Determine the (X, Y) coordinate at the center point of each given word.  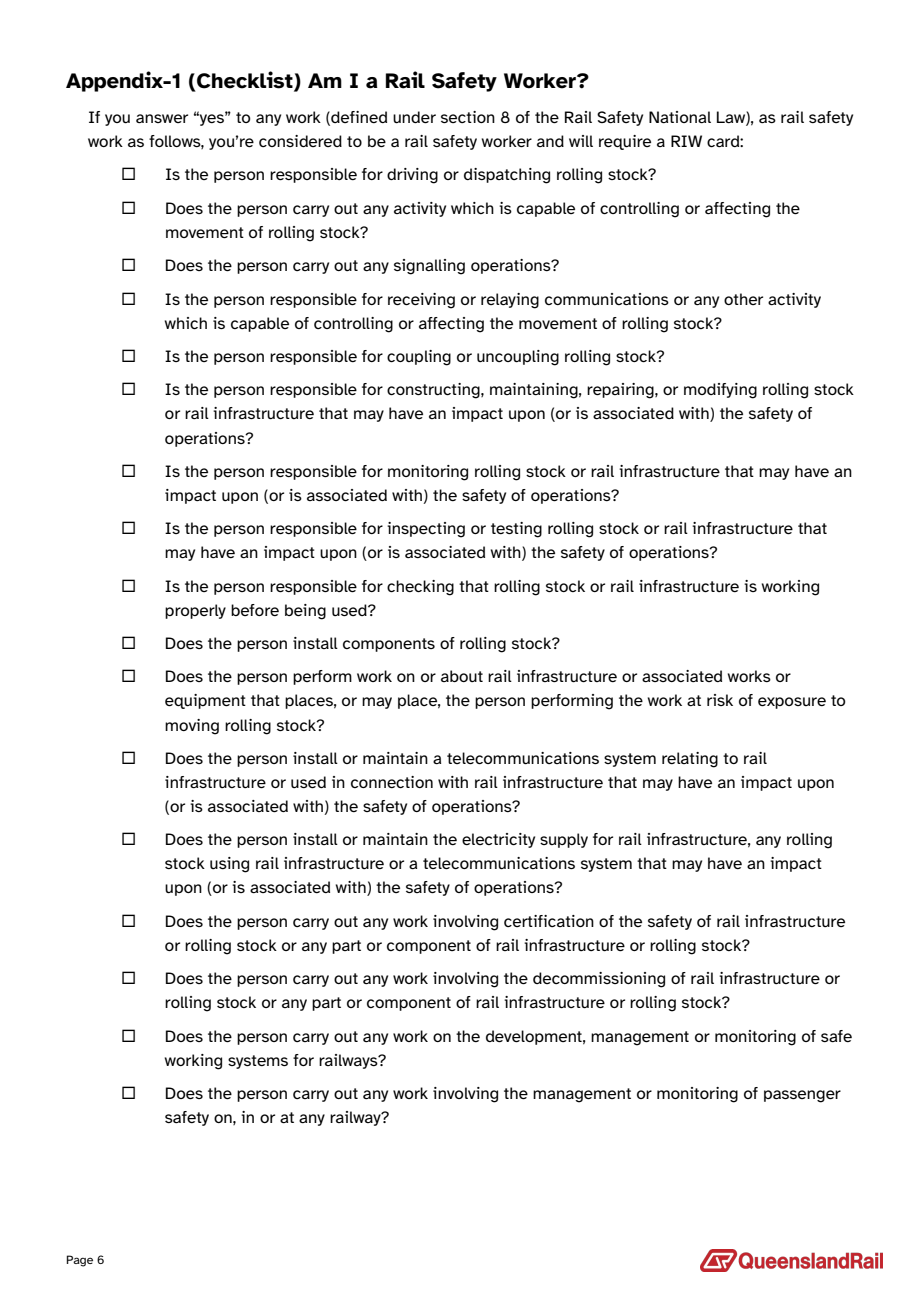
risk (720, 700)
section (468, 117)
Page (80, 1261)
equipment (205, 701)
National (680, 117)
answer (162, 118)
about (462, 676)
